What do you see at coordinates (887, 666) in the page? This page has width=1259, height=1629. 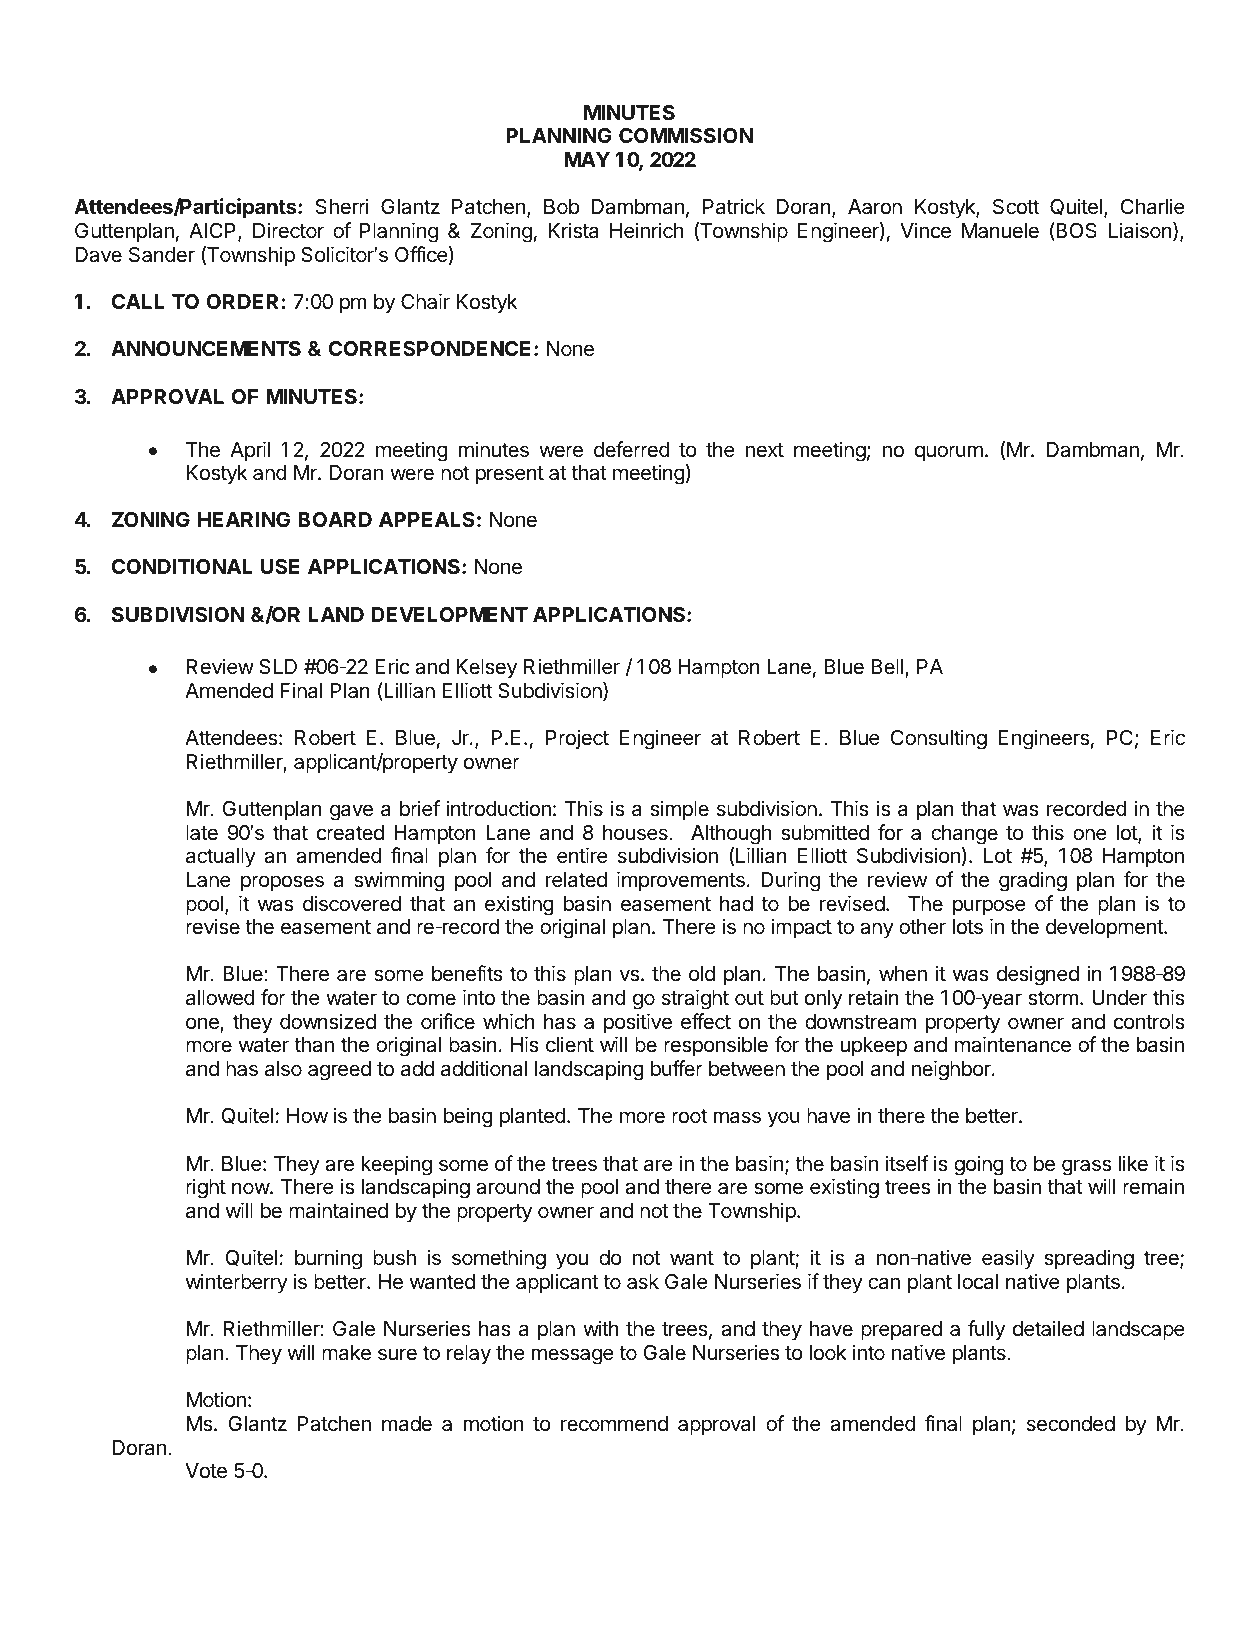 I see `Bell` at bounding box center [887, 666].
